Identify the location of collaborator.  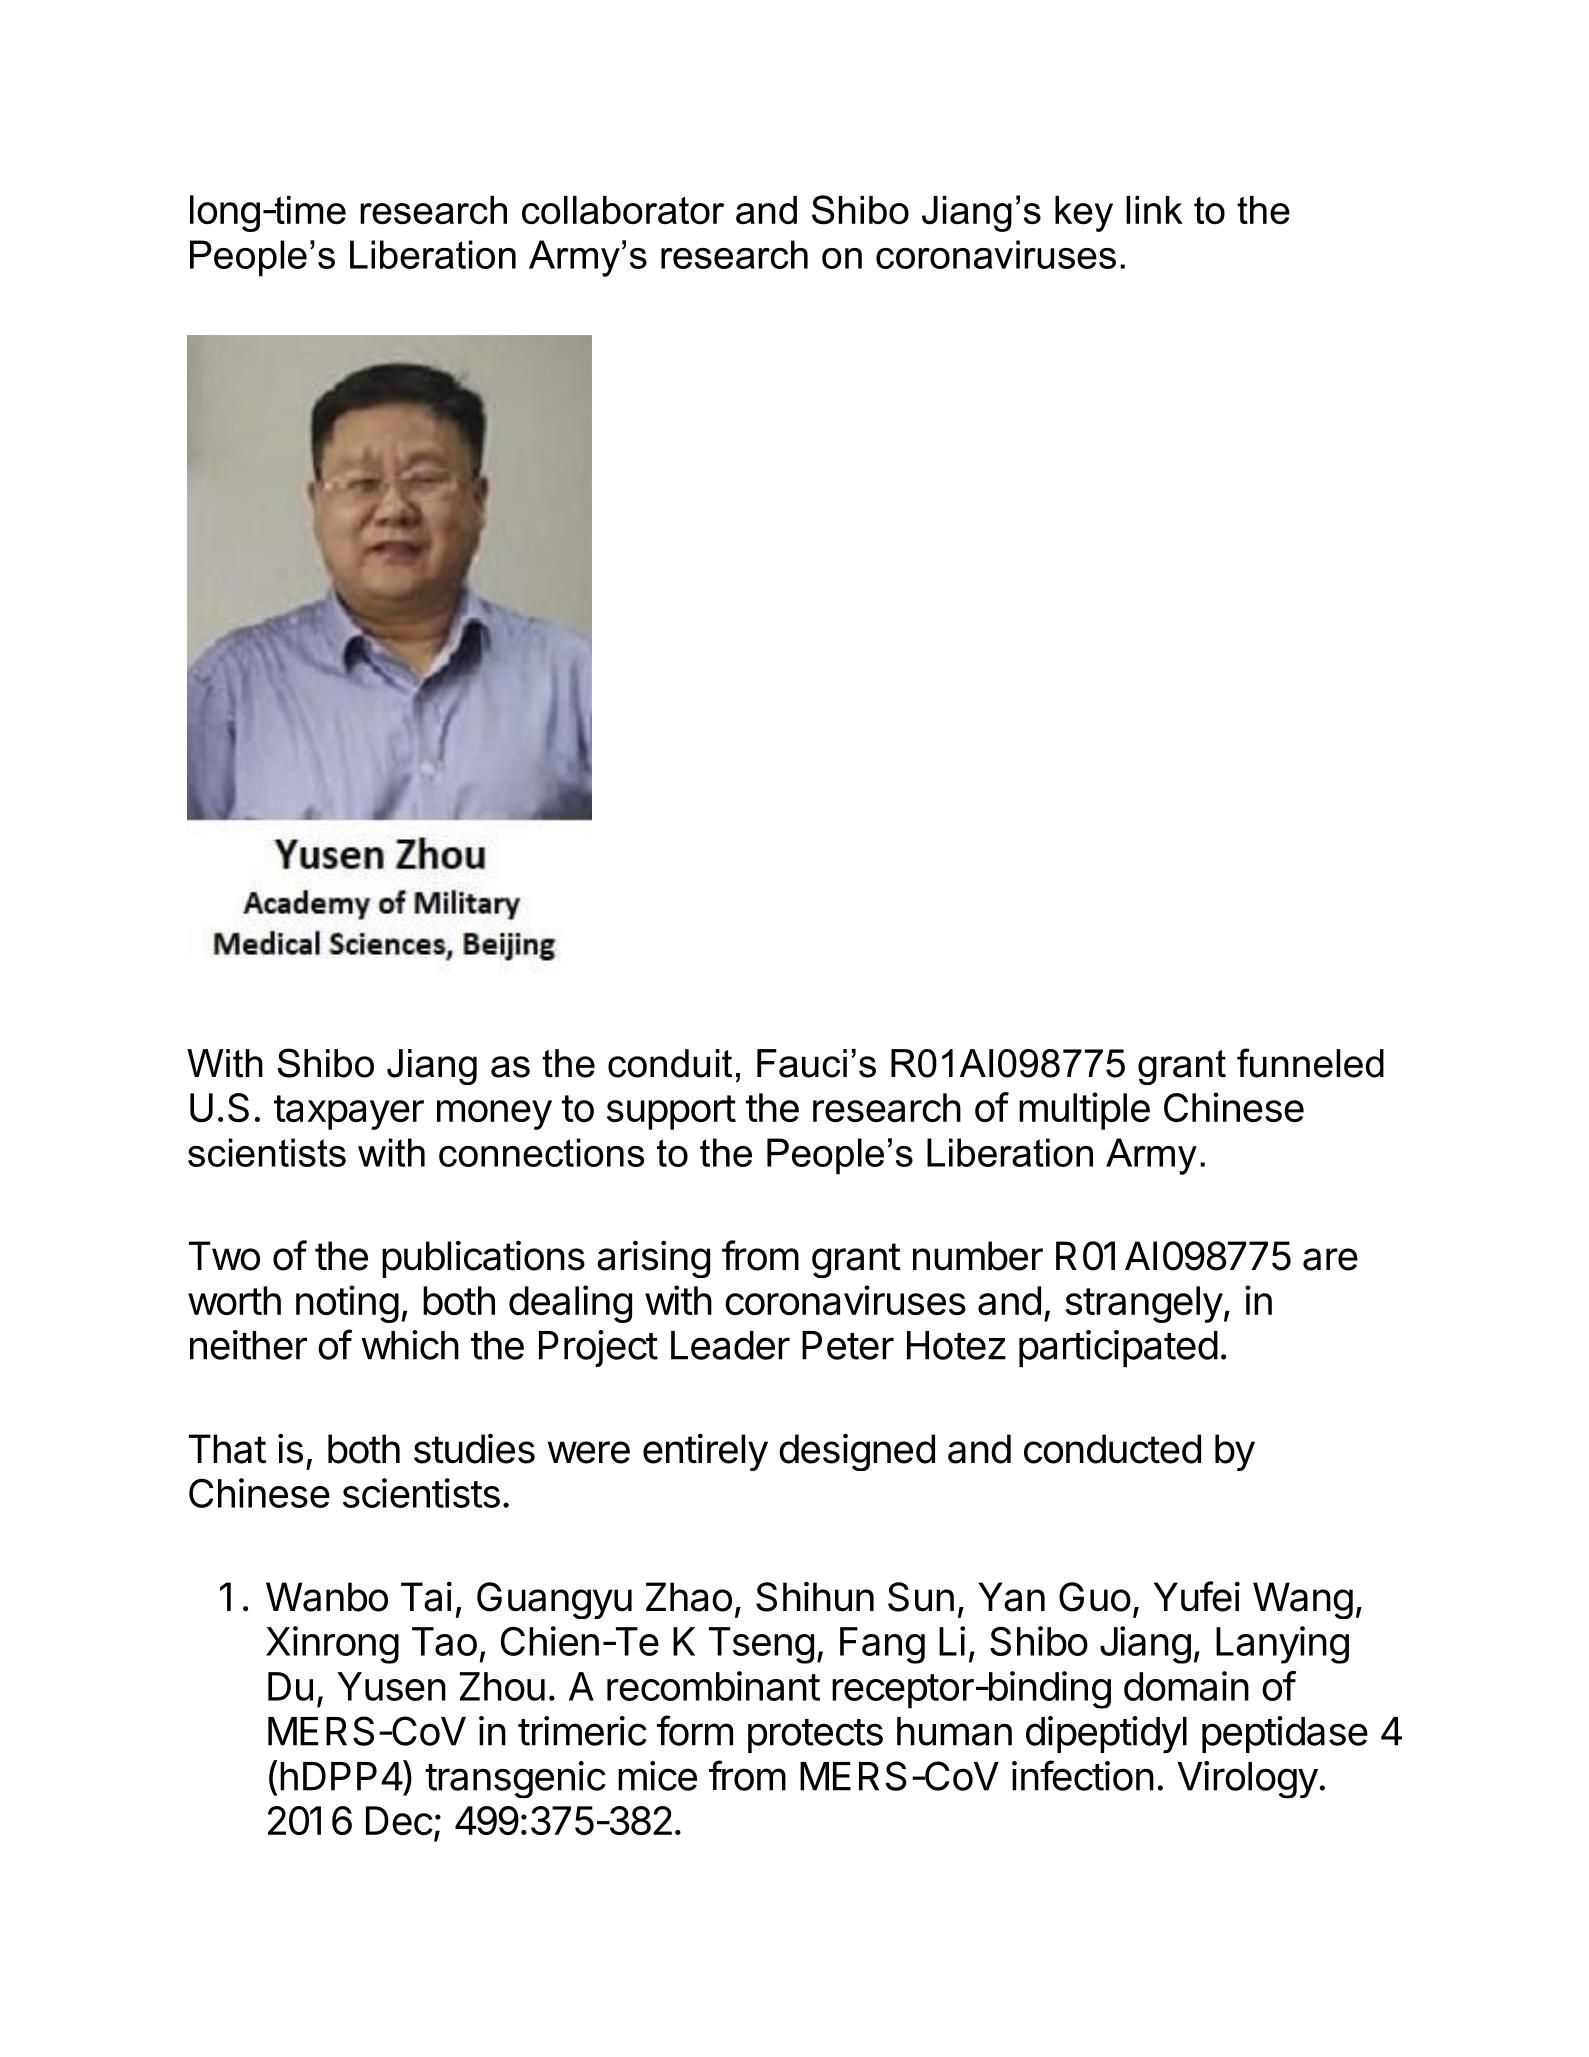
(623, 210).
